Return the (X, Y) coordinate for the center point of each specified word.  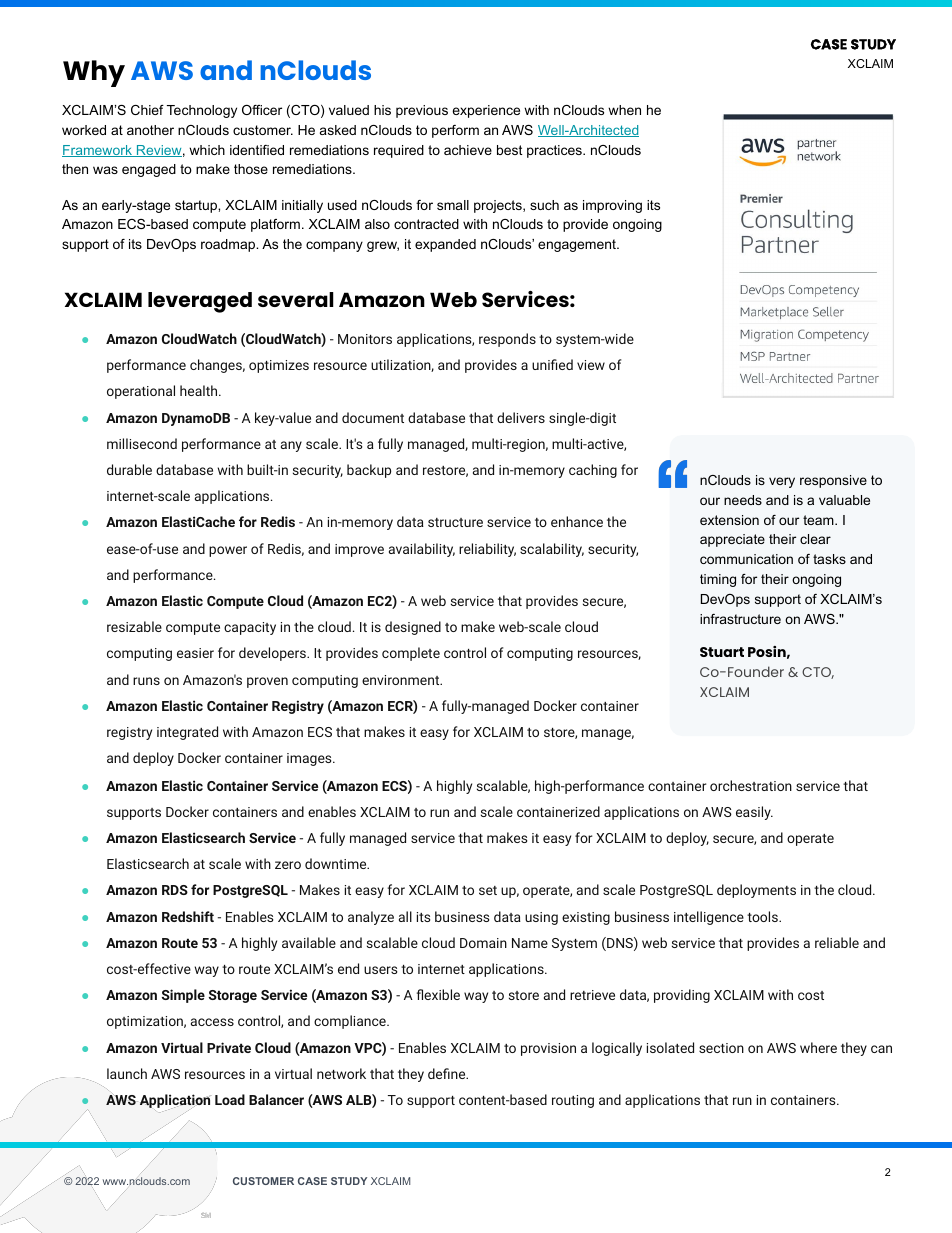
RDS (175, 890)
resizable (134, 626)
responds (507, 340)
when (624, 110)
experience (486, 111)
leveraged (200, 302)
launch (127, 1073)
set (488, 890)
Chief (147, 110)
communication (746, 559)
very (782, 482)
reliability (487, 550)
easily (754, 813)
